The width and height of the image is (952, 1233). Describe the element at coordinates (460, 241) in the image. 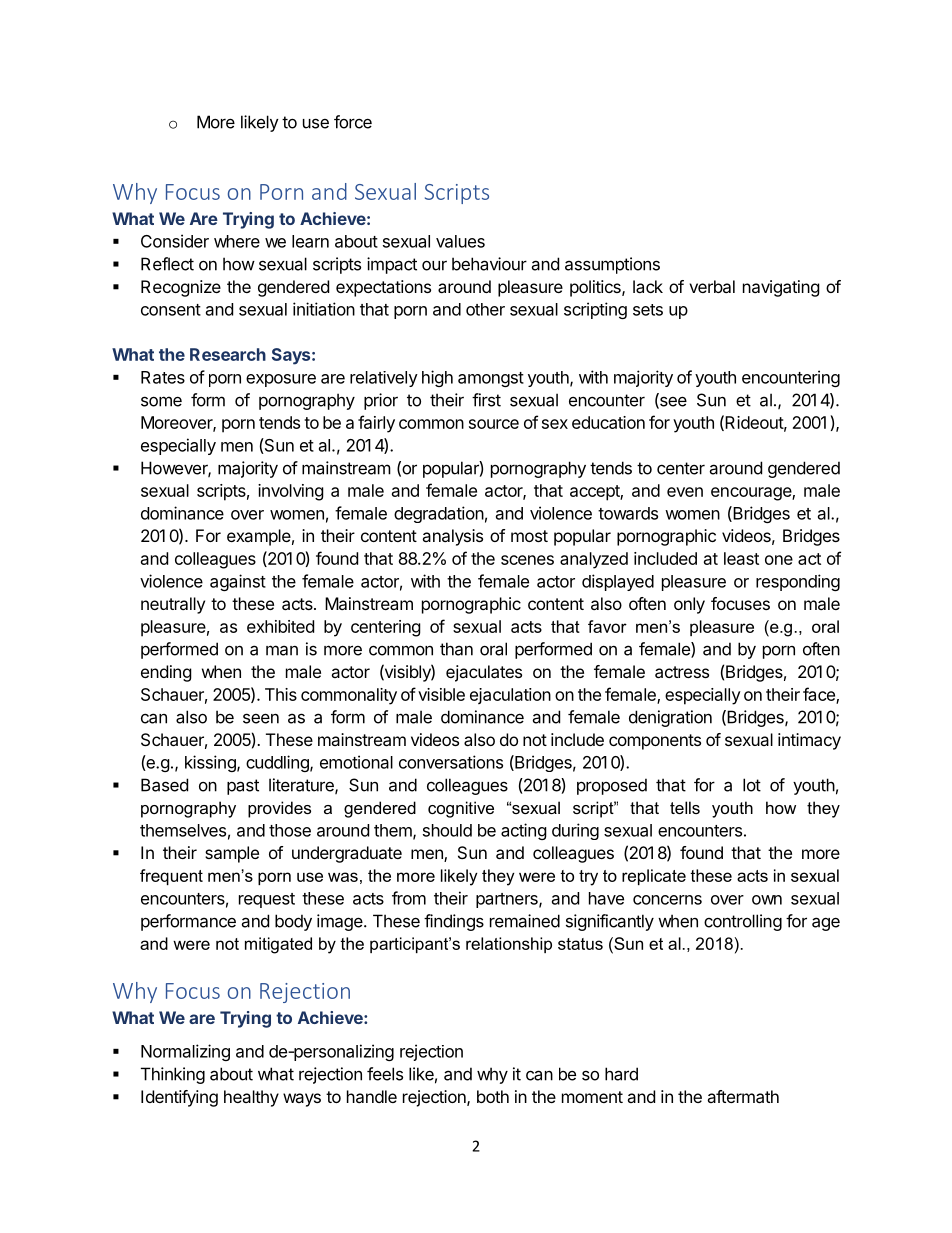

I see `values` at that location.
